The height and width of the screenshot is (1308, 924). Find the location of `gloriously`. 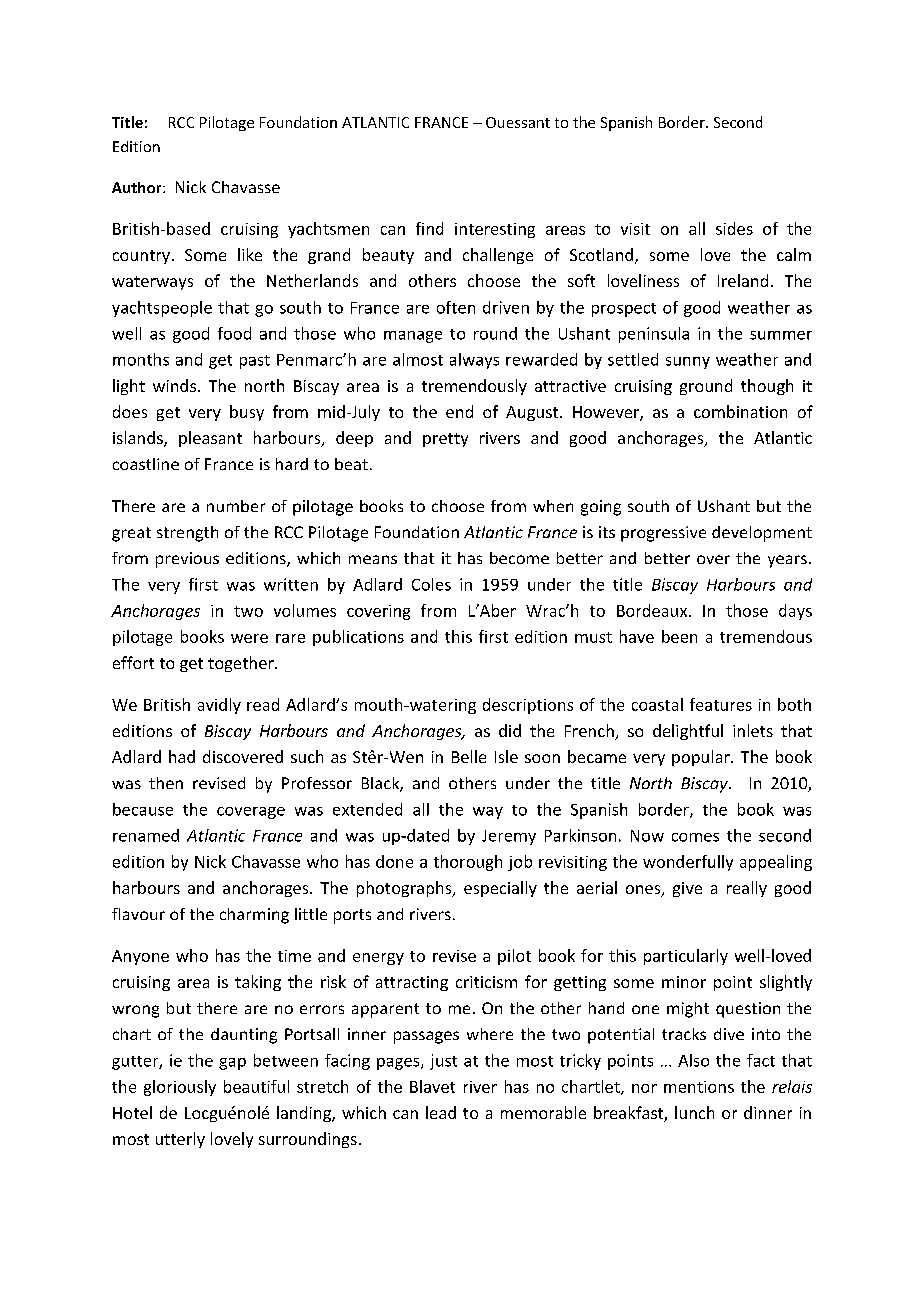

gloriously is located at coordinates (180, 1088).
